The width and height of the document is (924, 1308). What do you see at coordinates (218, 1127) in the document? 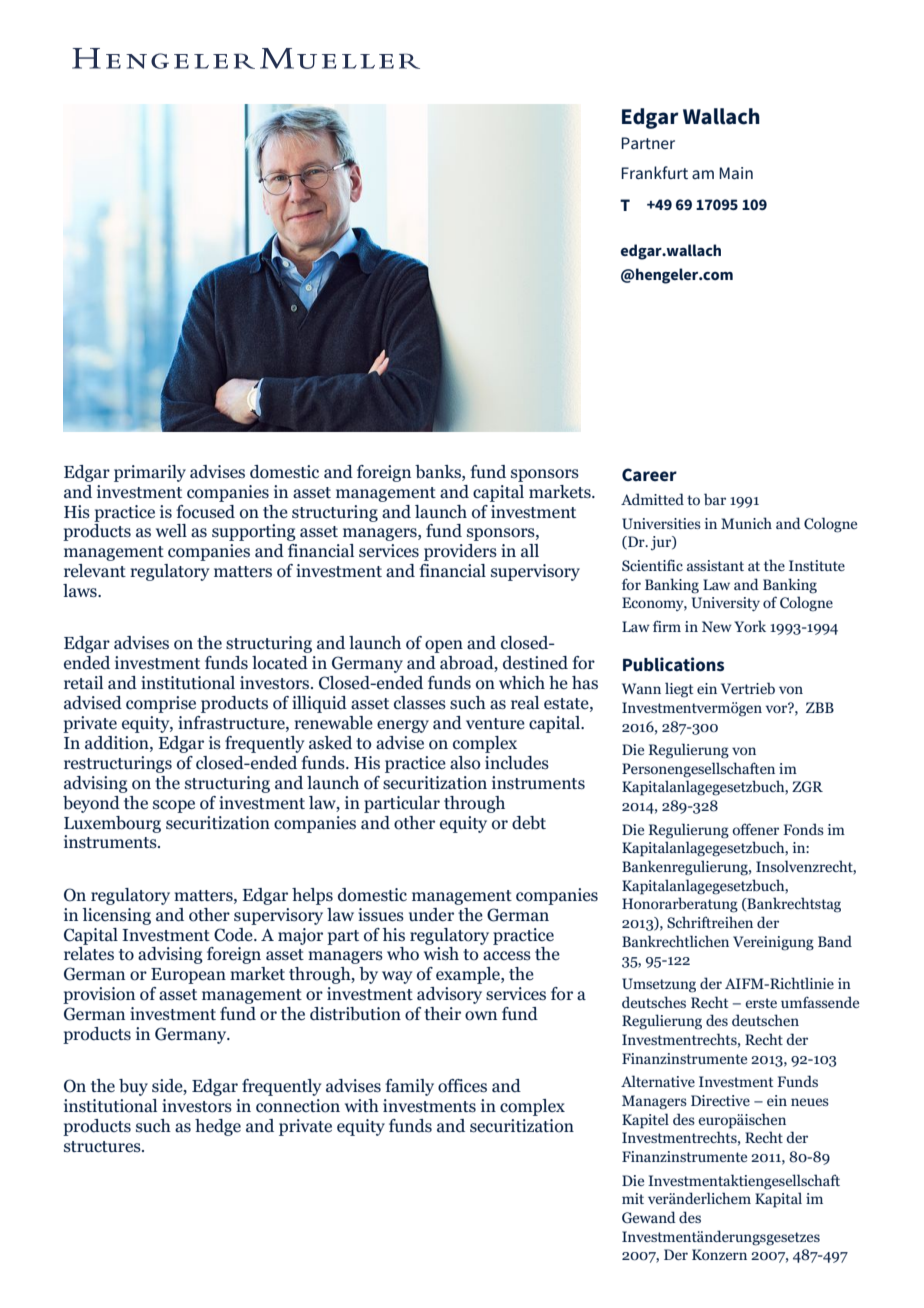
I see `hedge` at bounding box center [218, 1127].
